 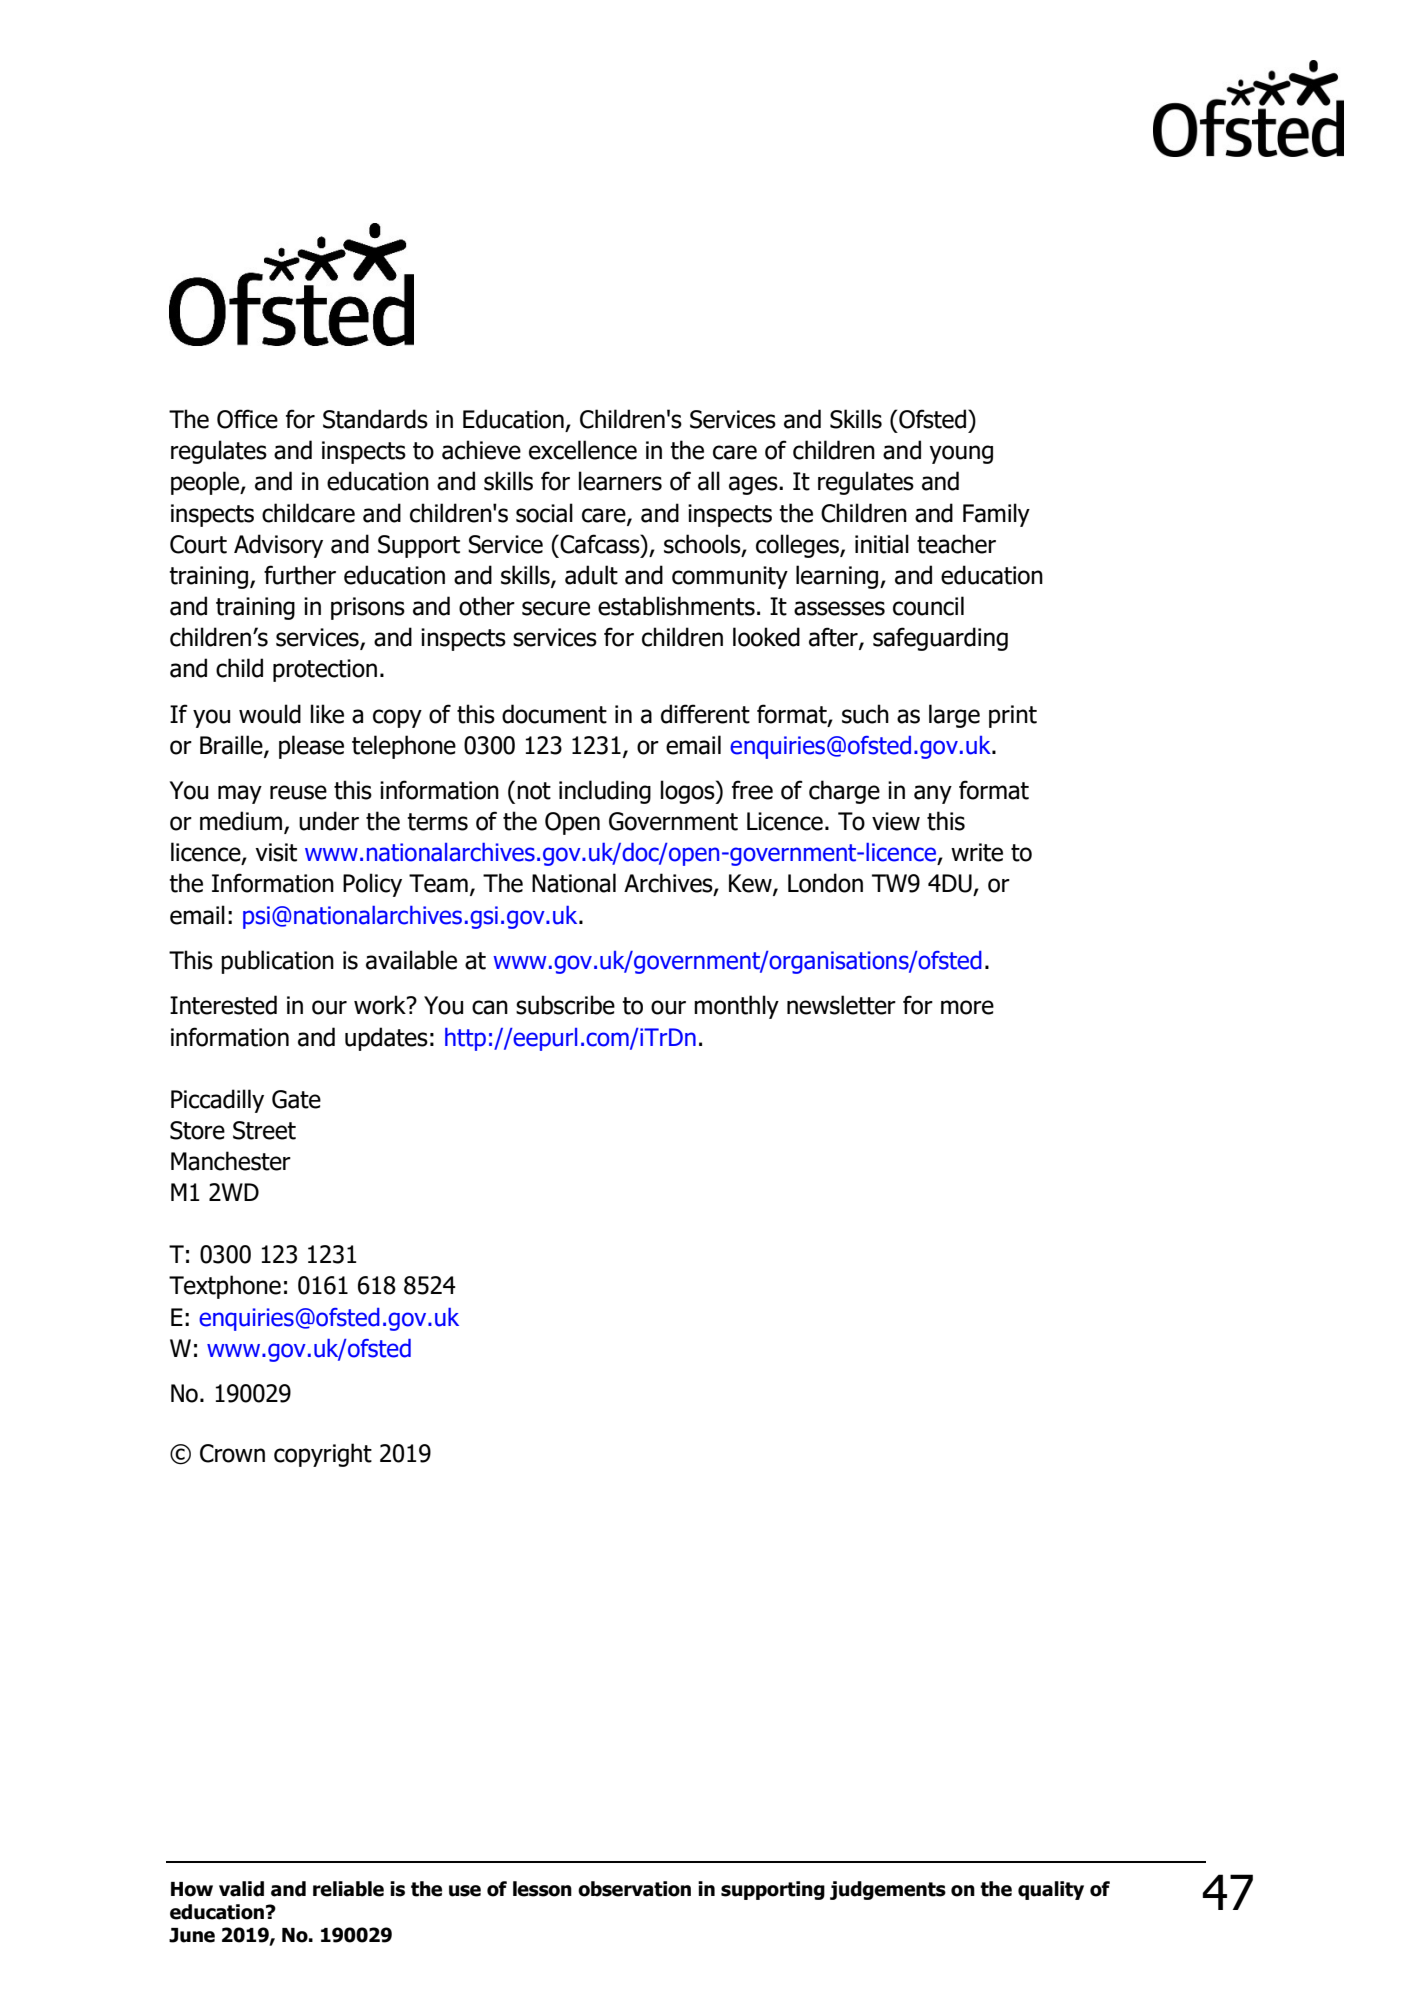 I want to click on more, so click(x=967, y=1007).
